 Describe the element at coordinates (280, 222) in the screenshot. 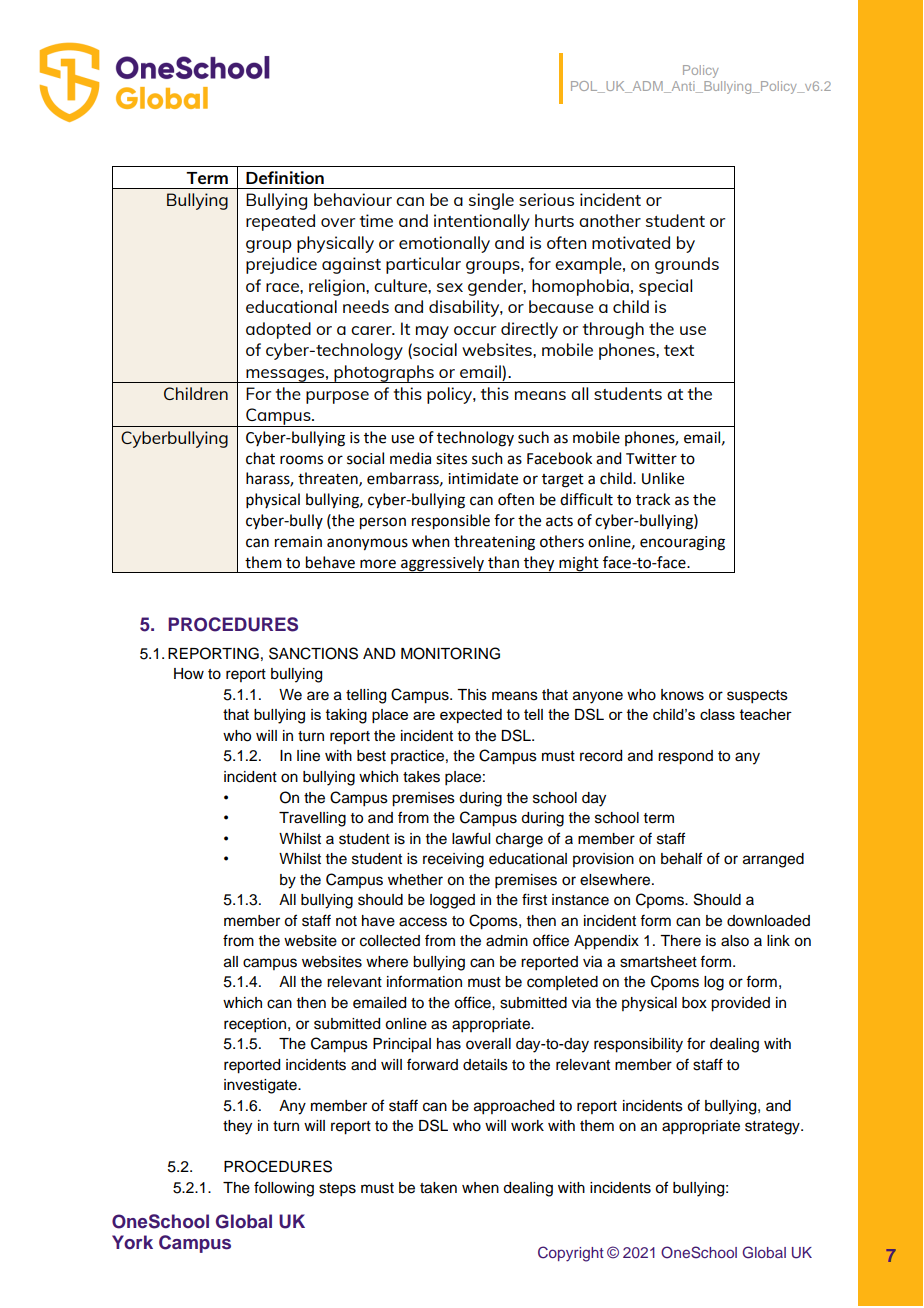

I see `repeated` at that location.
